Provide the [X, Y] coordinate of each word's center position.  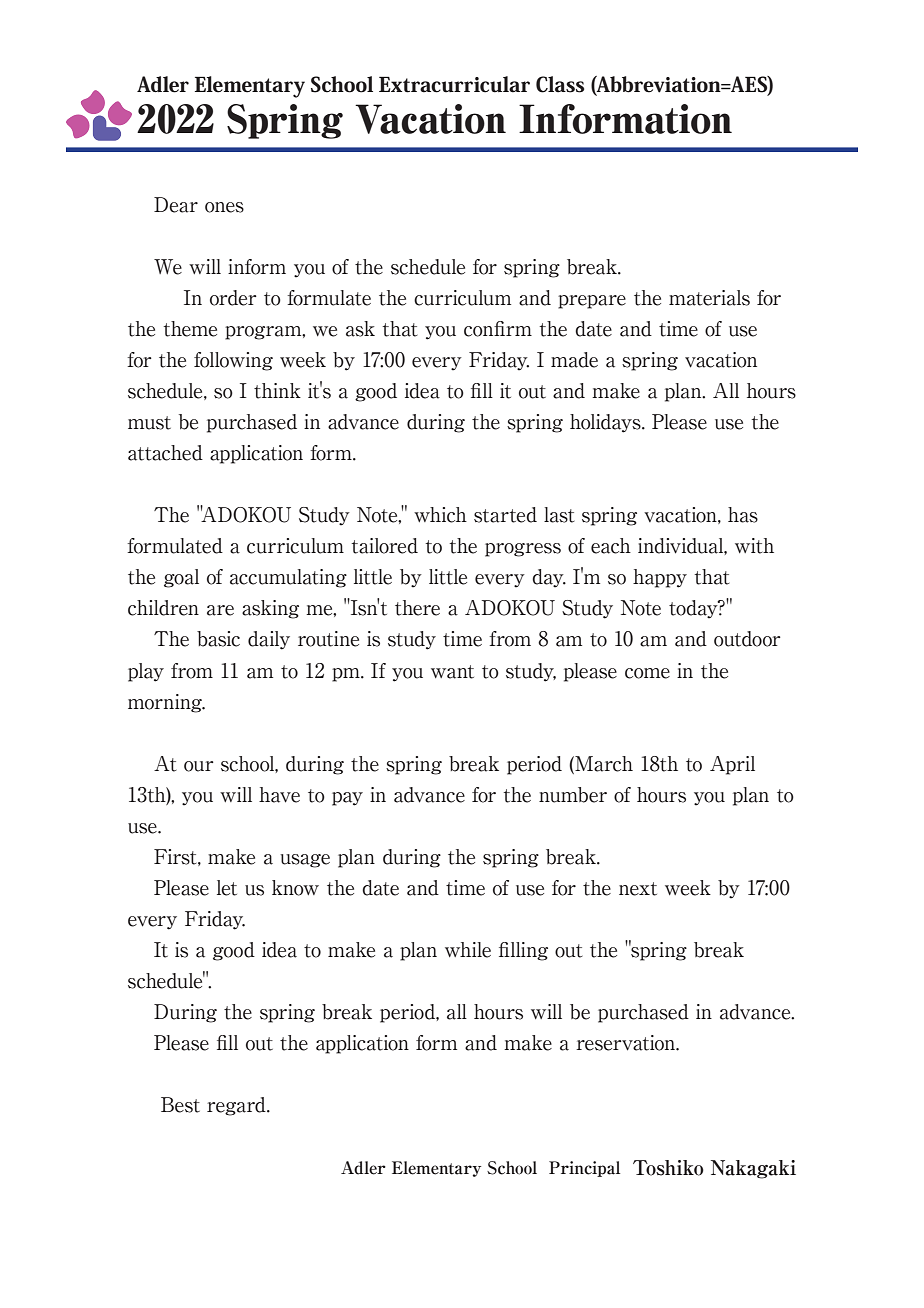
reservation [626, 1043]
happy [660, 578]
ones [224, 207]
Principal [584, 1169]
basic [218, 639]
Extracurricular [454, 84]
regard [237, 1106]
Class [560, 84]
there [417, 608]
